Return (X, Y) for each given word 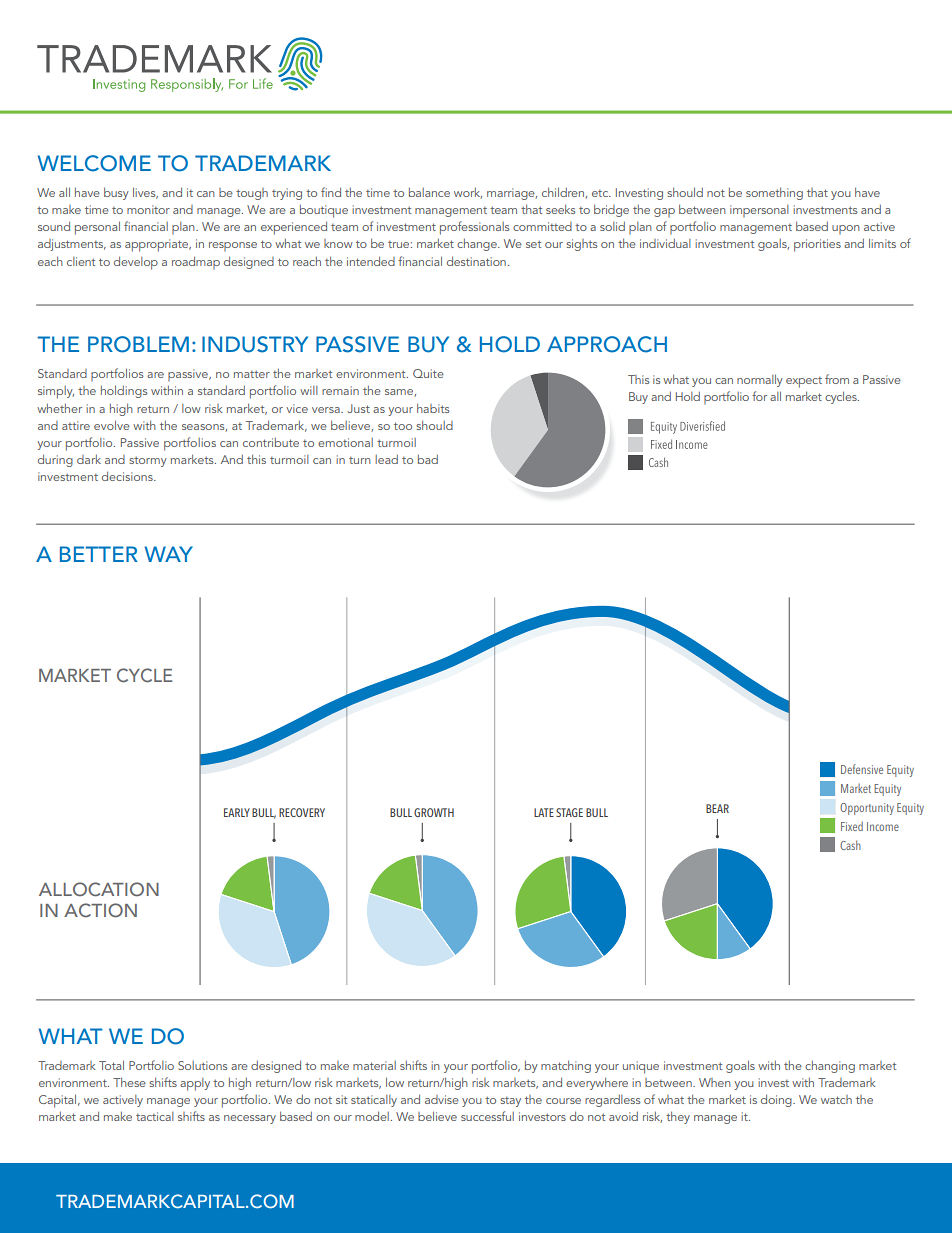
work (468, 193)
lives (145, 193)
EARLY (237, 812)
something (774, 193)
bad (428, 459)
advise (442, 1099)
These (129, 1082)
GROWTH (434, 812)
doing (777, 1100)
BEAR (717, 808)
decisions (128, 476)
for (759, 396)
